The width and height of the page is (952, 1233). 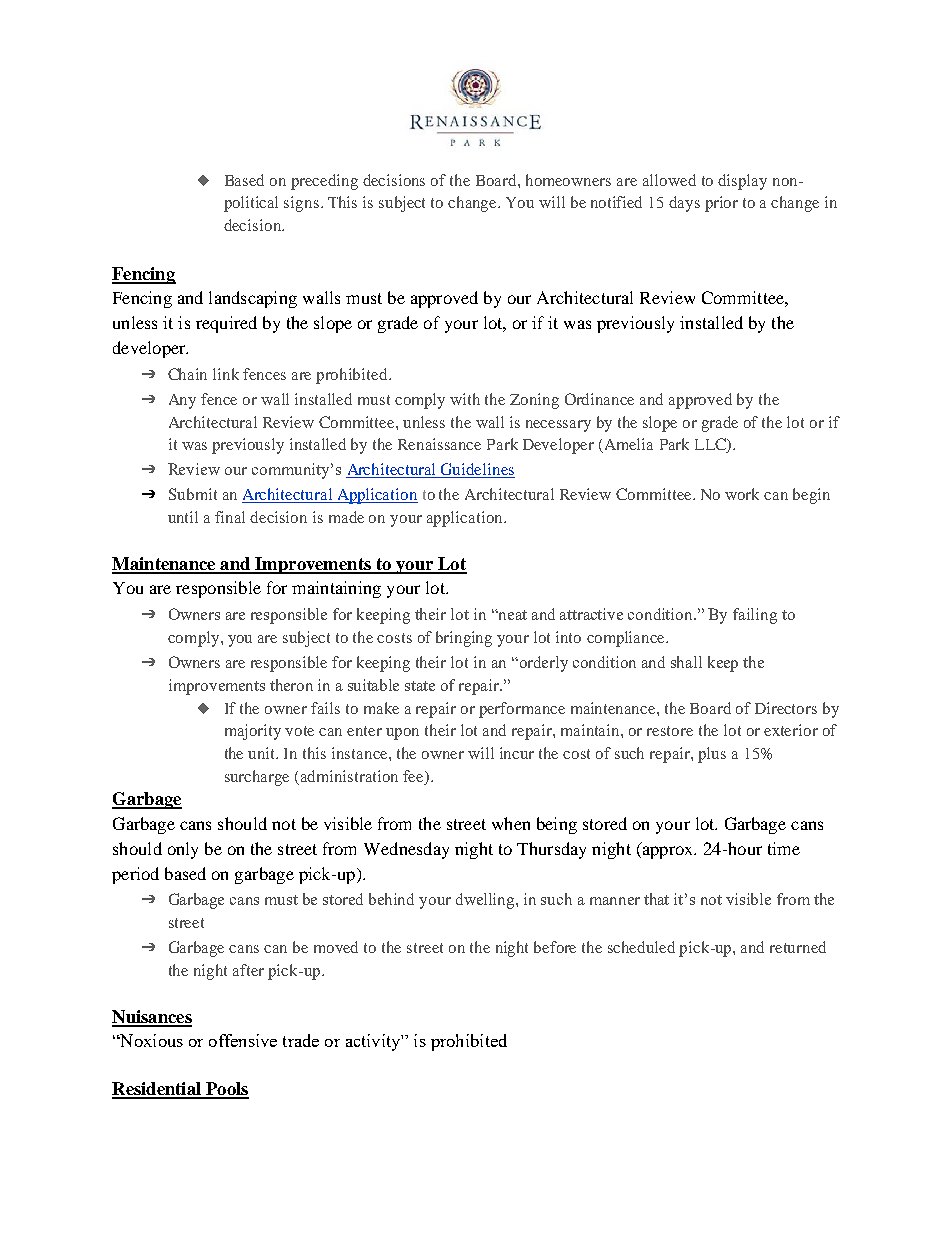 I want to click on returned, so click(x=798, y=947).
